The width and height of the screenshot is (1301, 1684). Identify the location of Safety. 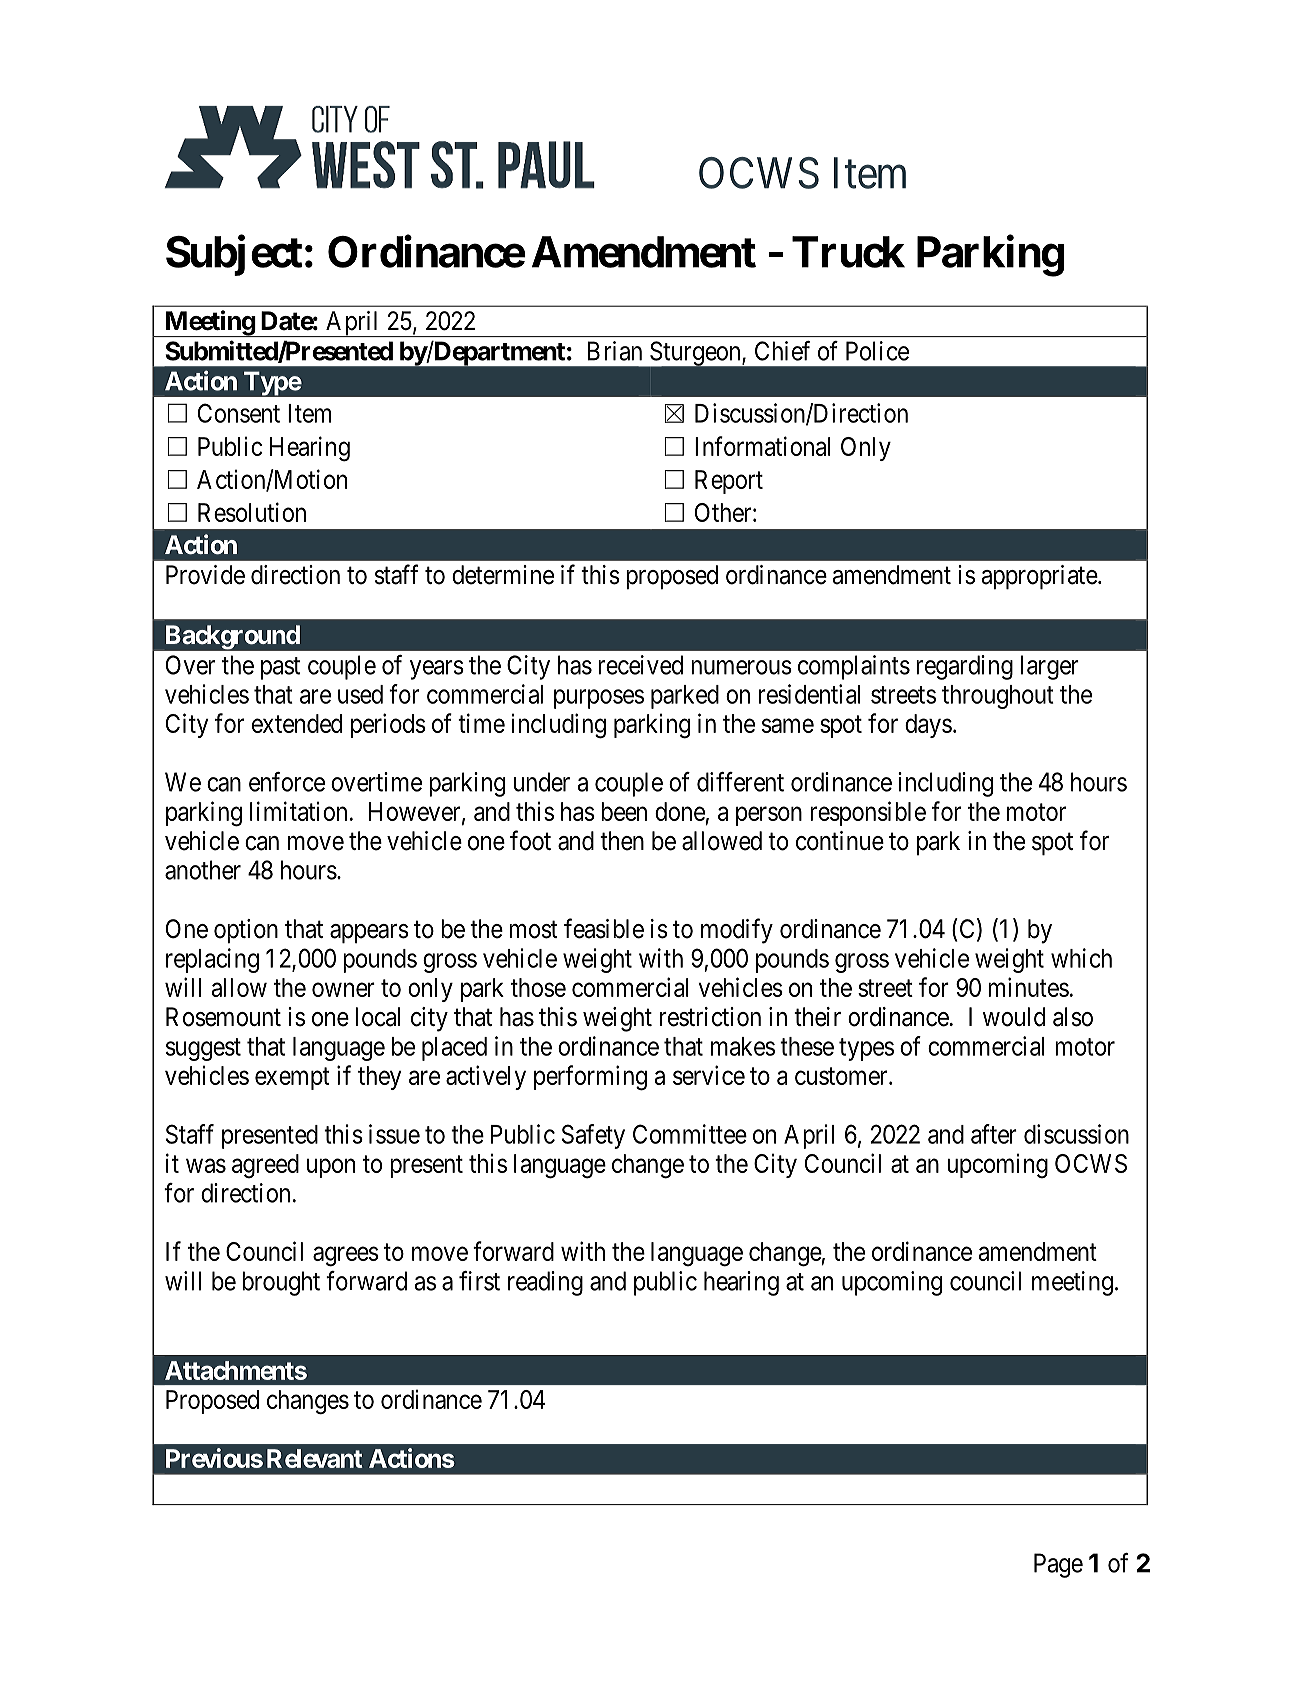
(593, 1136).
